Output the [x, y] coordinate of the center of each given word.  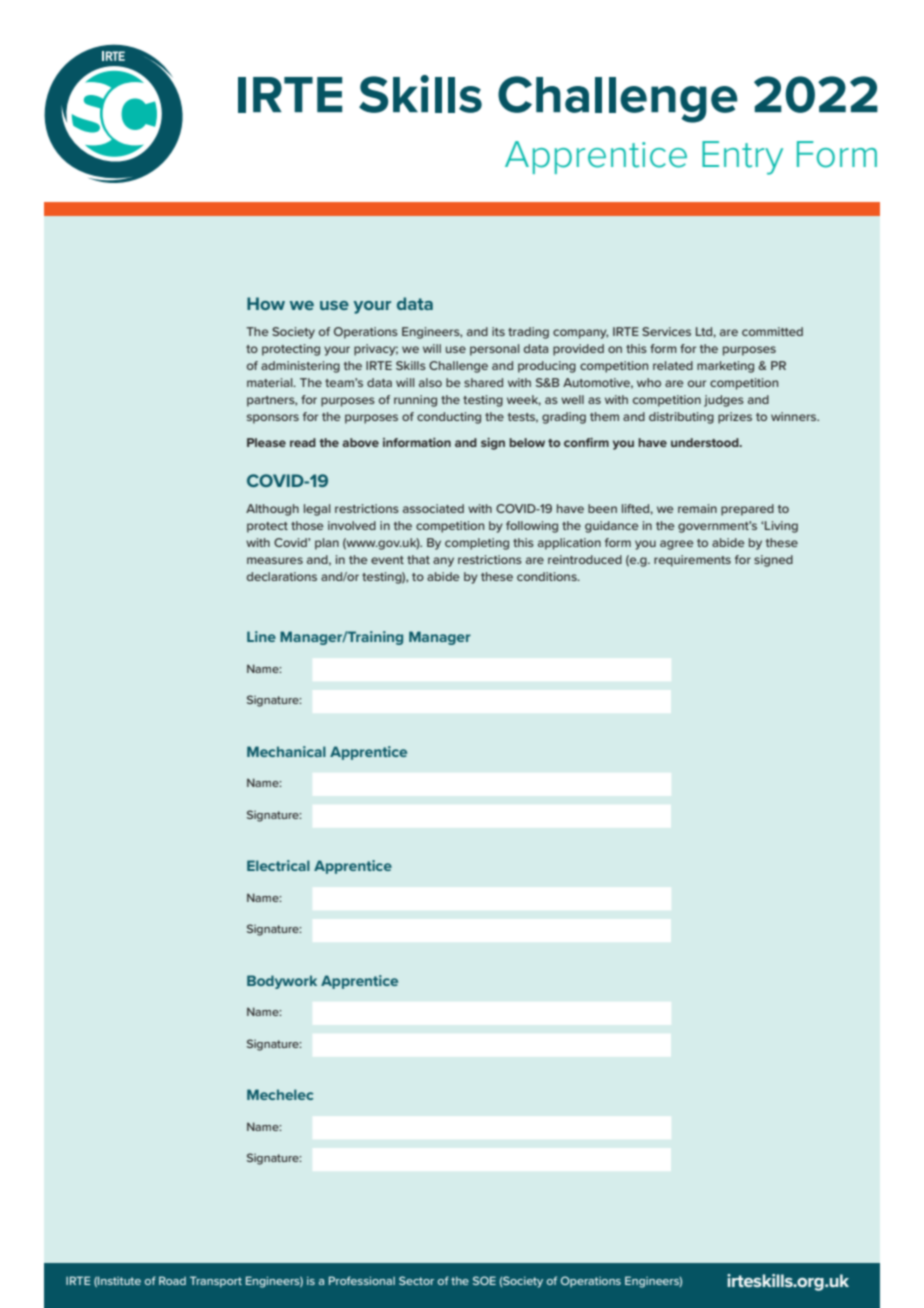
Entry [742, 158]
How [266, 303]
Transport [216, 1281]
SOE [484, 1280]
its [498, 331]
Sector [416, 1280]
